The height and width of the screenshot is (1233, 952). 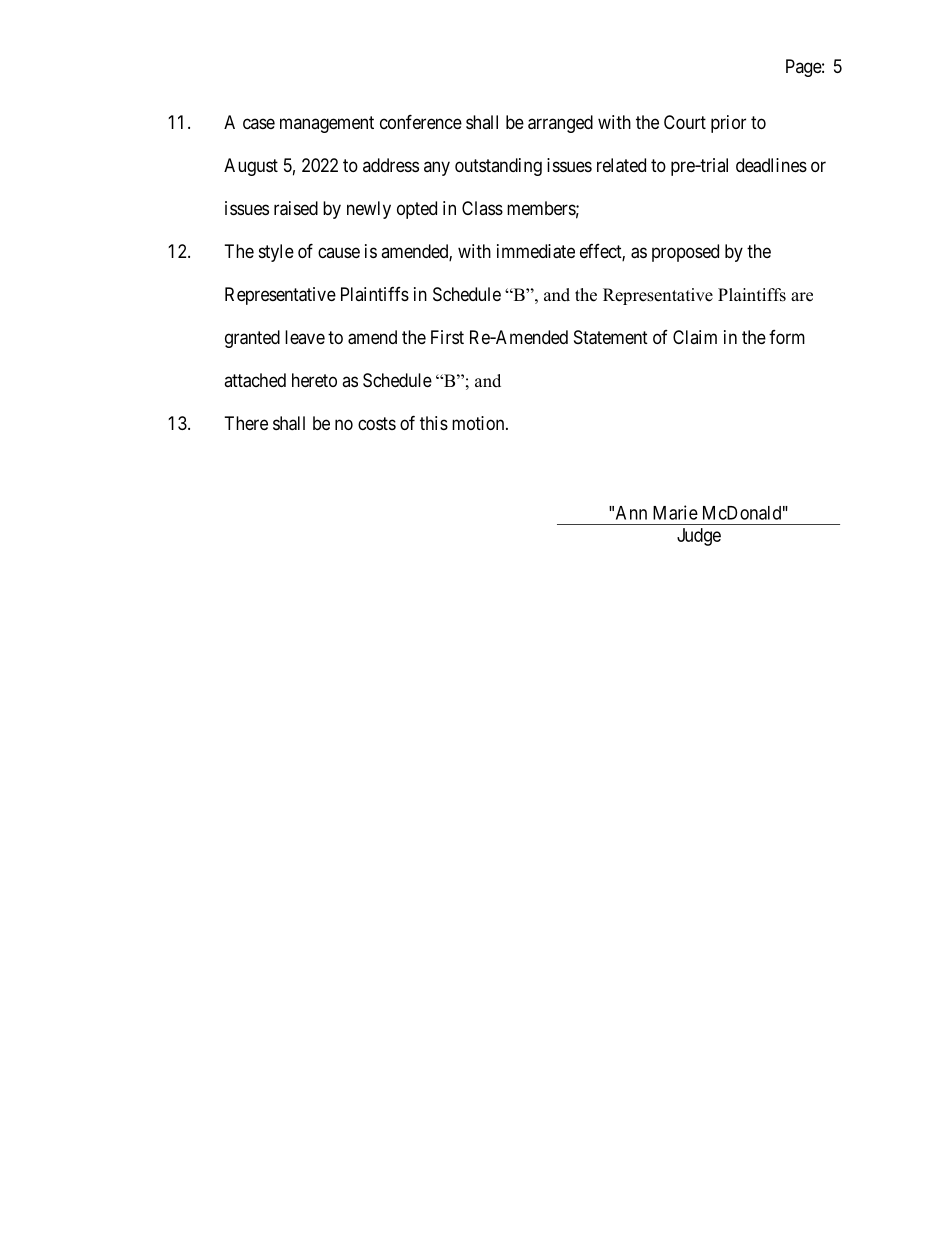 What do you see at coordinates (675, 512) in the screenshot?
I see `Marie` at bounding box center [675, 512].
